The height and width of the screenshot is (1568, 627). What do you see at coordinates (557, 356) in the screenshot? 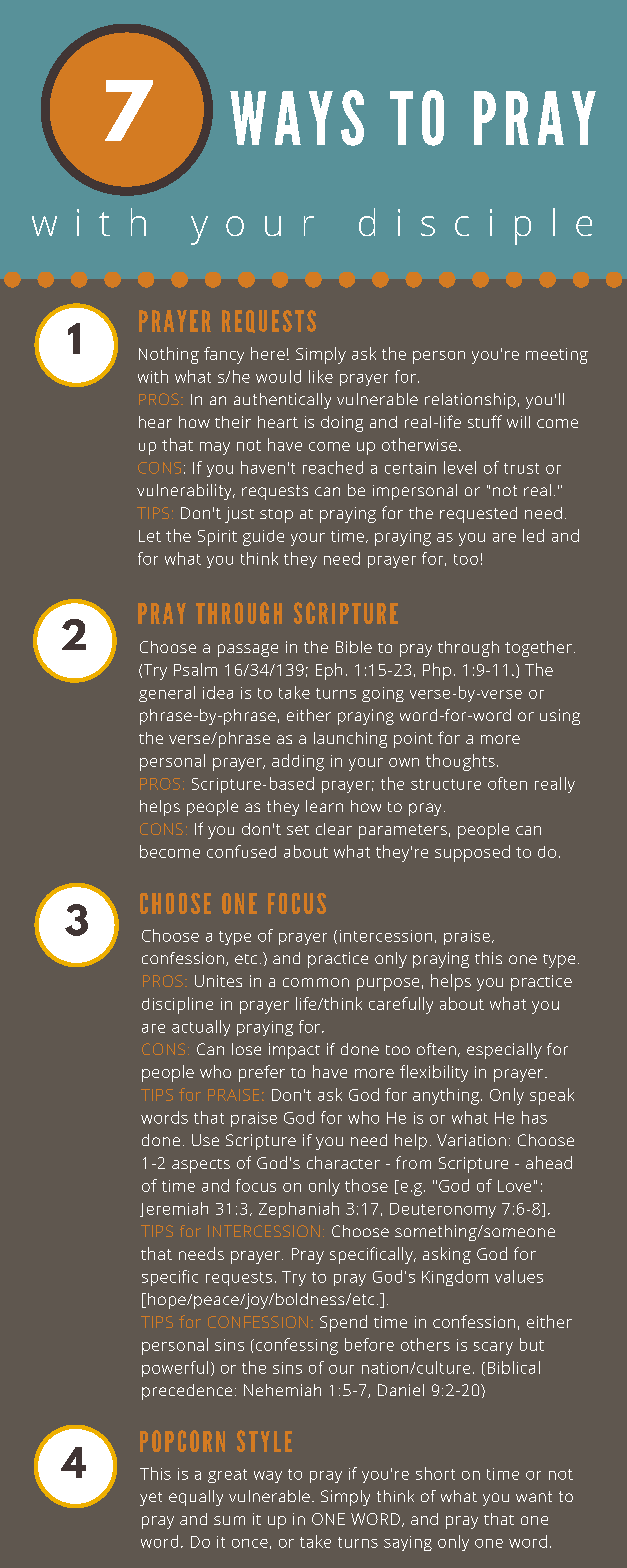
I see `meeting` at bounding box center [557, 356].
